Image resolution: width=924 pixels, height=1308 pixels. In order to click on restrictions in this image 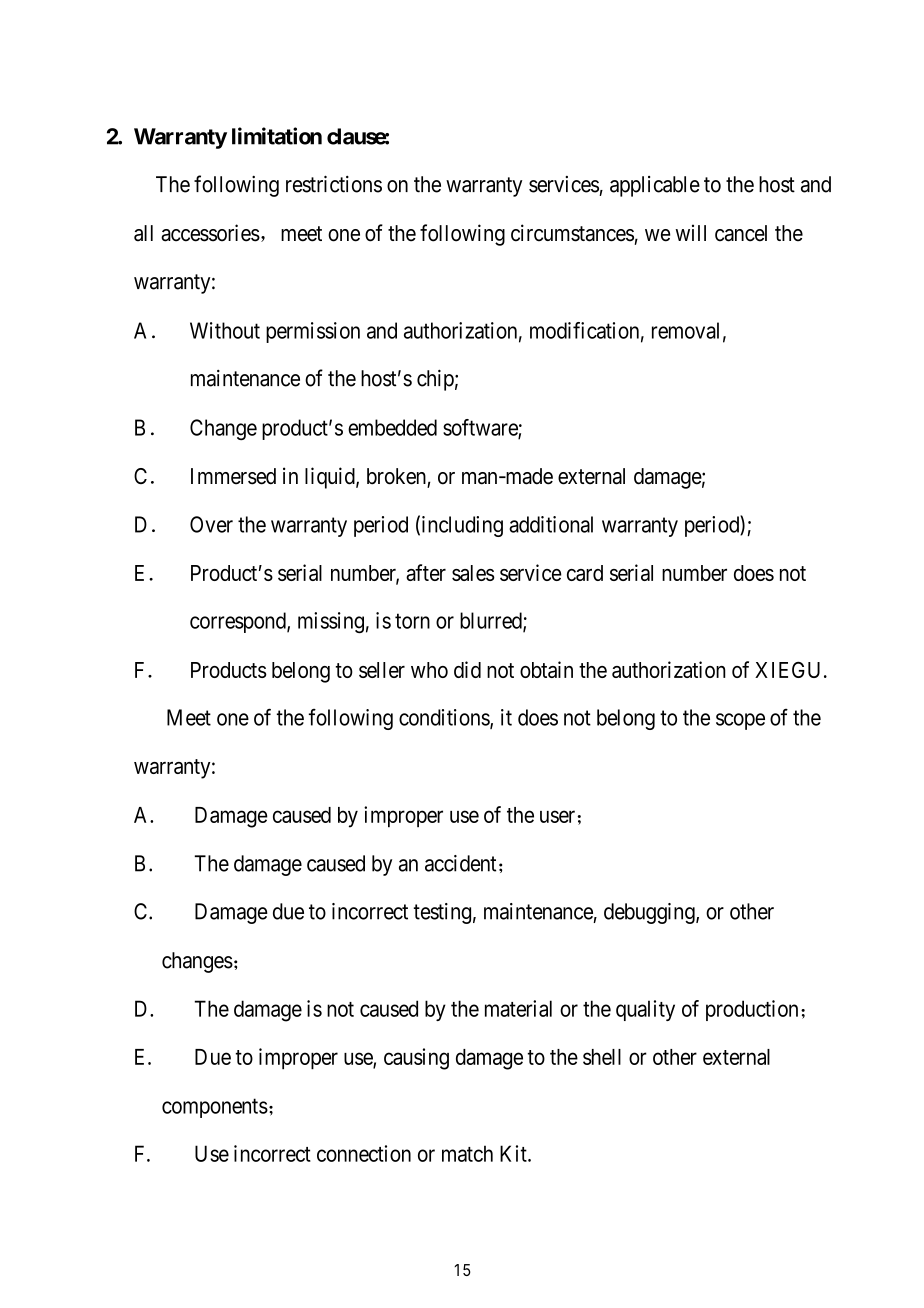, I will do `click(334, 184)`.
